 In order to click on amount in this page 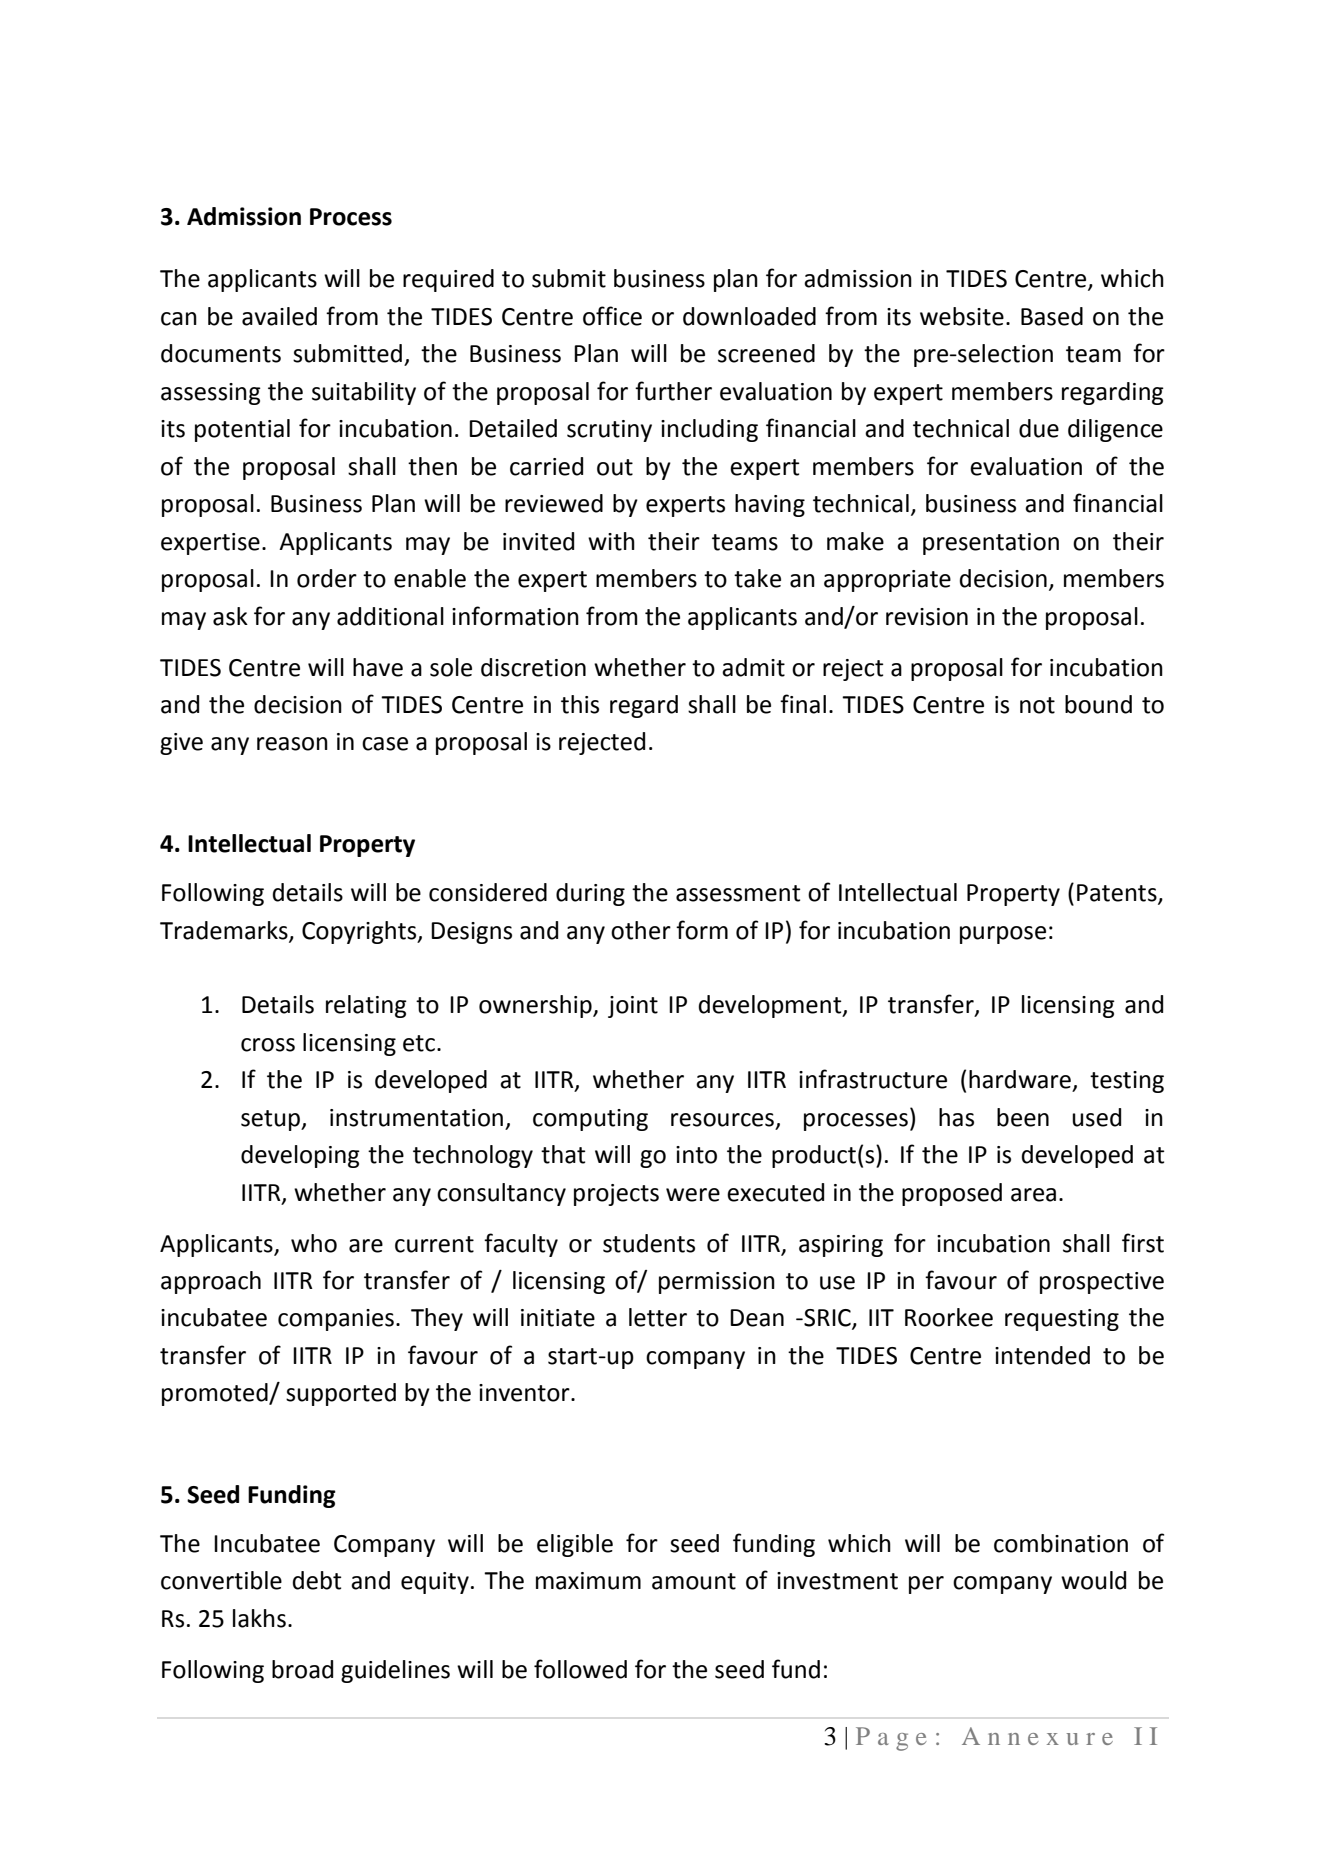, I will do `click(694, 1581)`.
